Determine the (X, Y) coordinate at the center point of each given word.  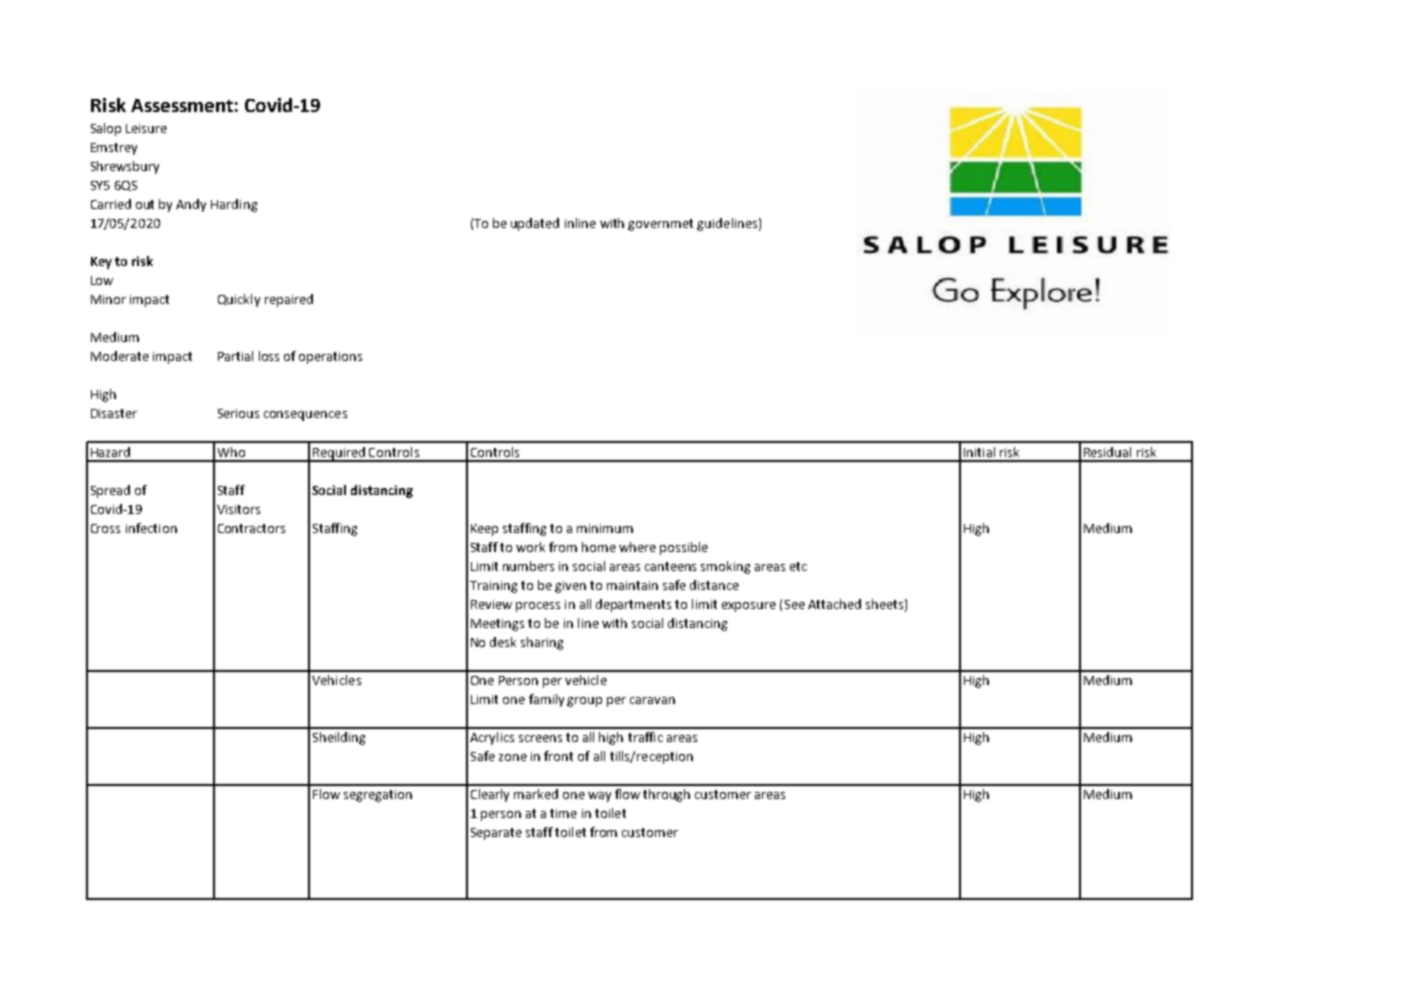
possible (684, 548)
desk (503, 642)
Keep (484, 530)
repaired (289, 300)
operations (330, 358)
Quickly (239, 300)
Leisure (146, 128)
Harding (234, 205)
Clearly (490, 795)
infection (151, 528)
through (666, 795)
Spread (110, 491)
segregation (378, 796)
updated (535, 224)
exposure (749, 607)
